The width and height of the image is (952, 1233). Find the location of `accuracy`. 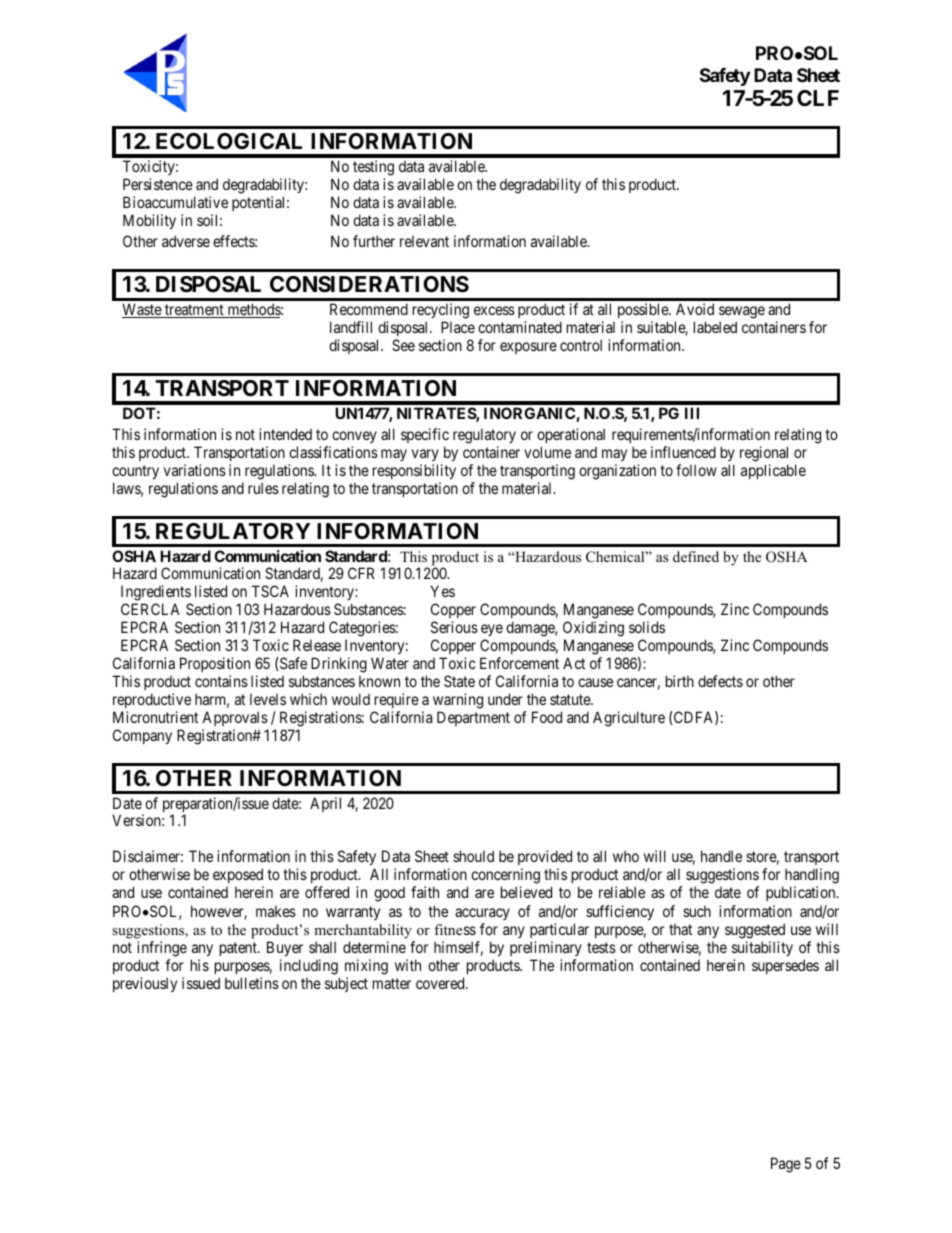

accuracy is located at coordinates (482, 914).
